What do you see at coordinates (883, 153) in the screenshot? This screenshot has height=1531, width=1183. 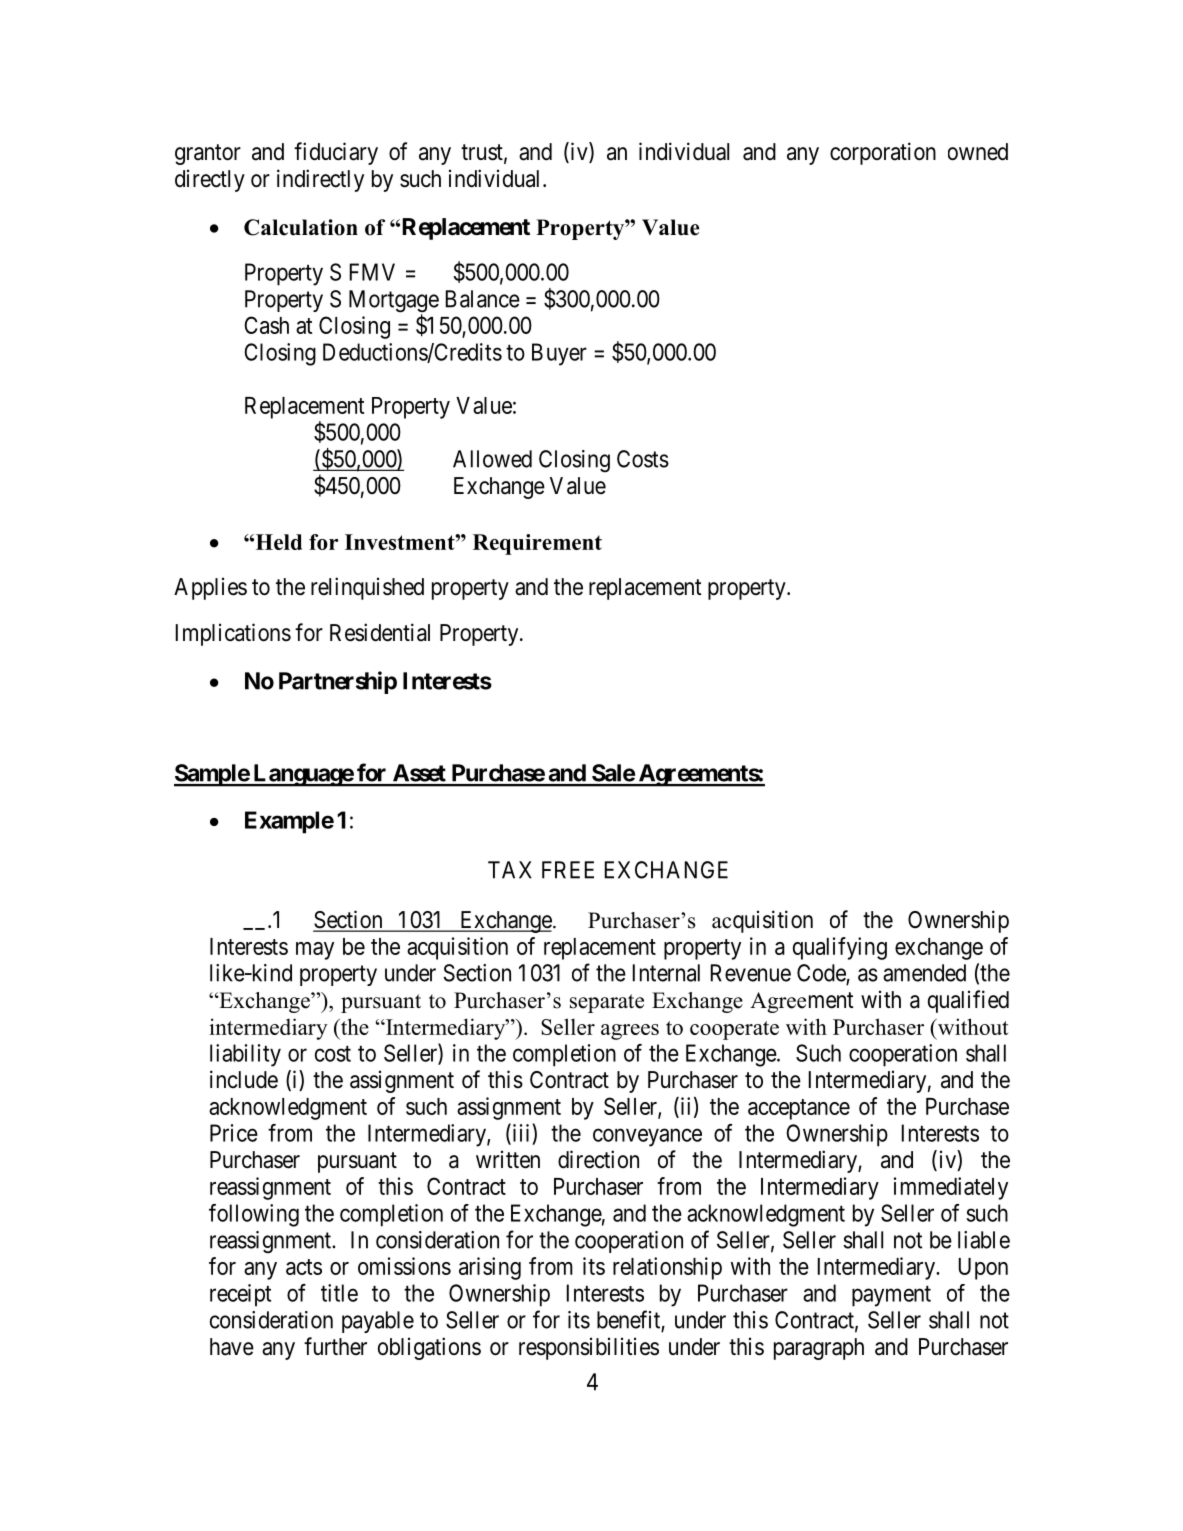 I see `corporation` at bounding box center [883, 153].
